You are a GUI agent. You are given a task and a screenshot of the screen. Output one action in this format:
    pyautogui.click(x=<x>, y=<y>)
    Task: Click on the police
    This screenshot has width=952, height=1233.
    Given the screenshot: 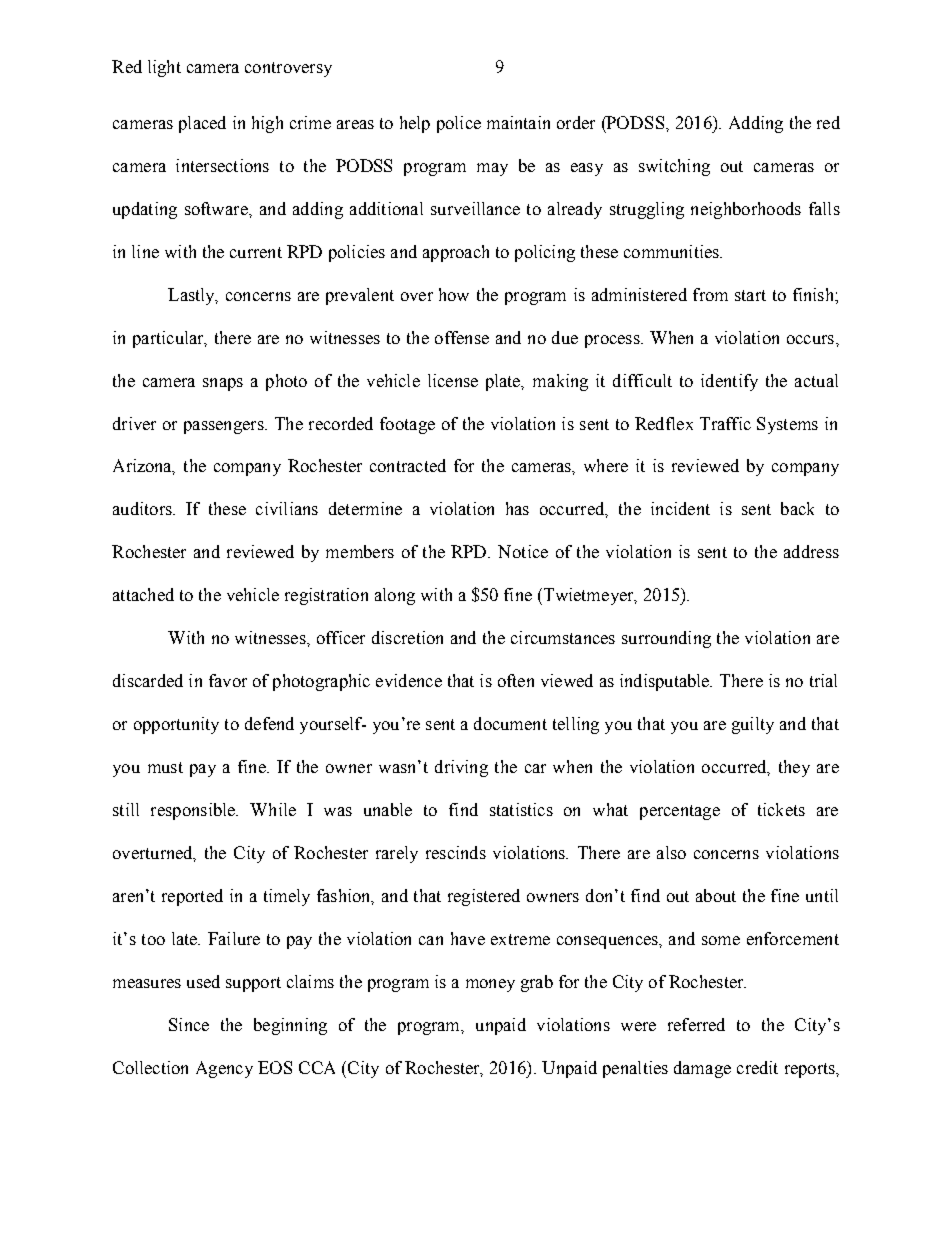 What is the action you would take?
    pyautogui.click(x=459, y=124)
